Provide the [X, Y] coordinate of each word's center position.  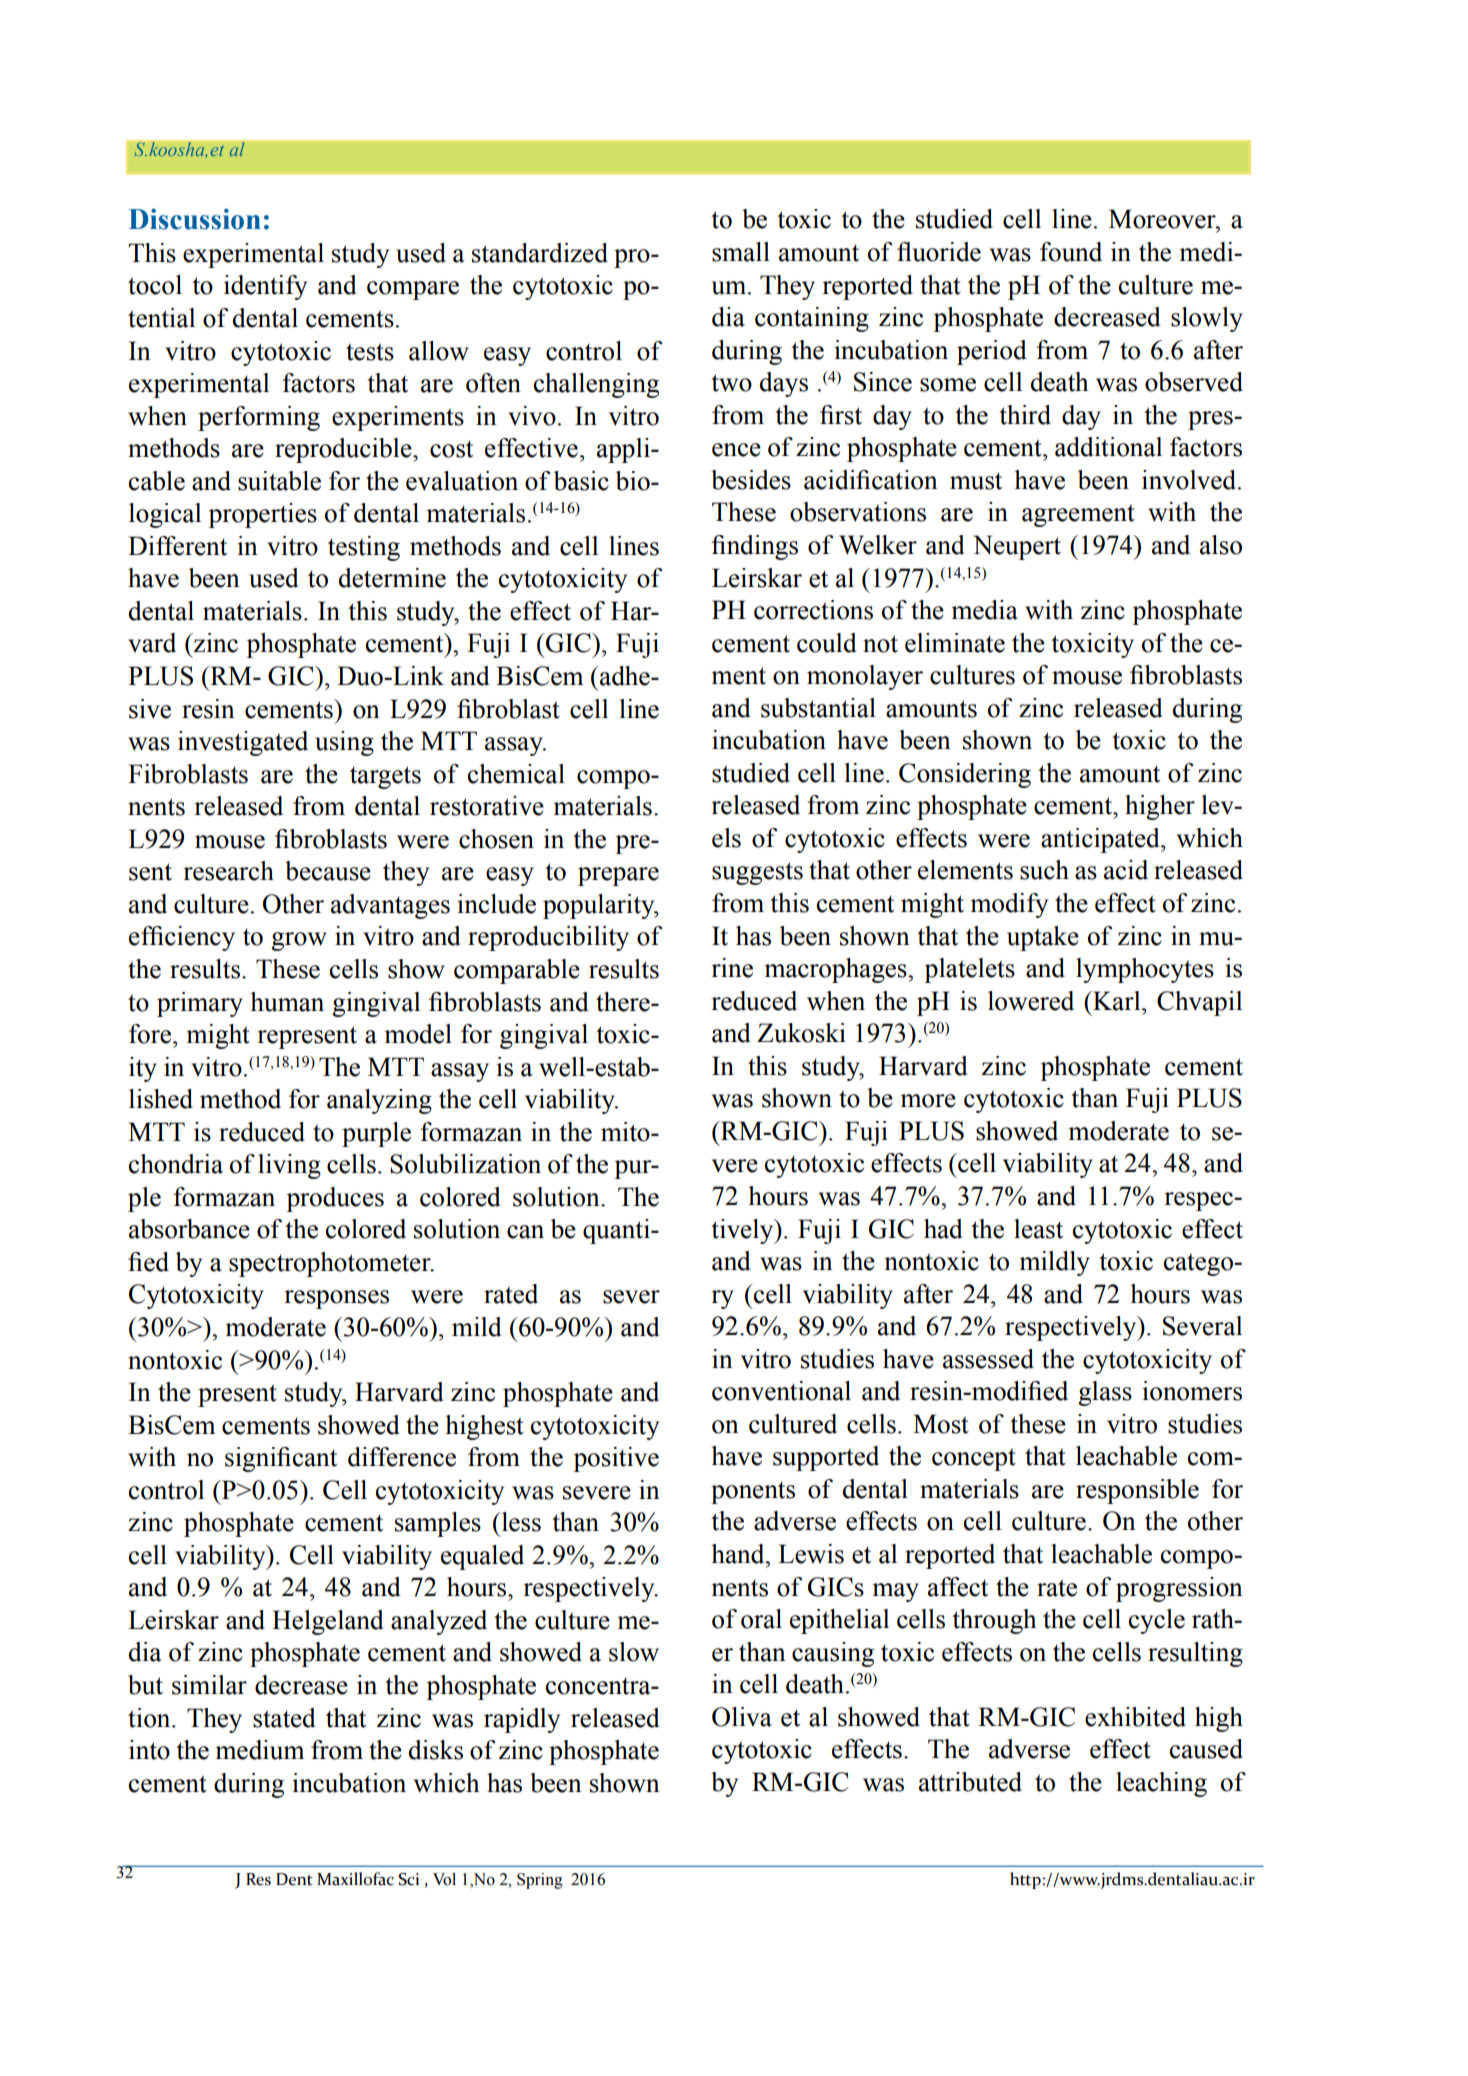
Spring [540, 1881]
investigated [243, 743]
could [827, 643]
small [741, 252]
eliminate [955, 643]
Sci [408, 1879]
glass [1105, 1393]
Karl [1117, 1001]
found [1071, 252]
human [287, 1002]
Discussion [195, 219]
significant [281, 1459]
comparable [517, 971]
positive [616, 1459]
